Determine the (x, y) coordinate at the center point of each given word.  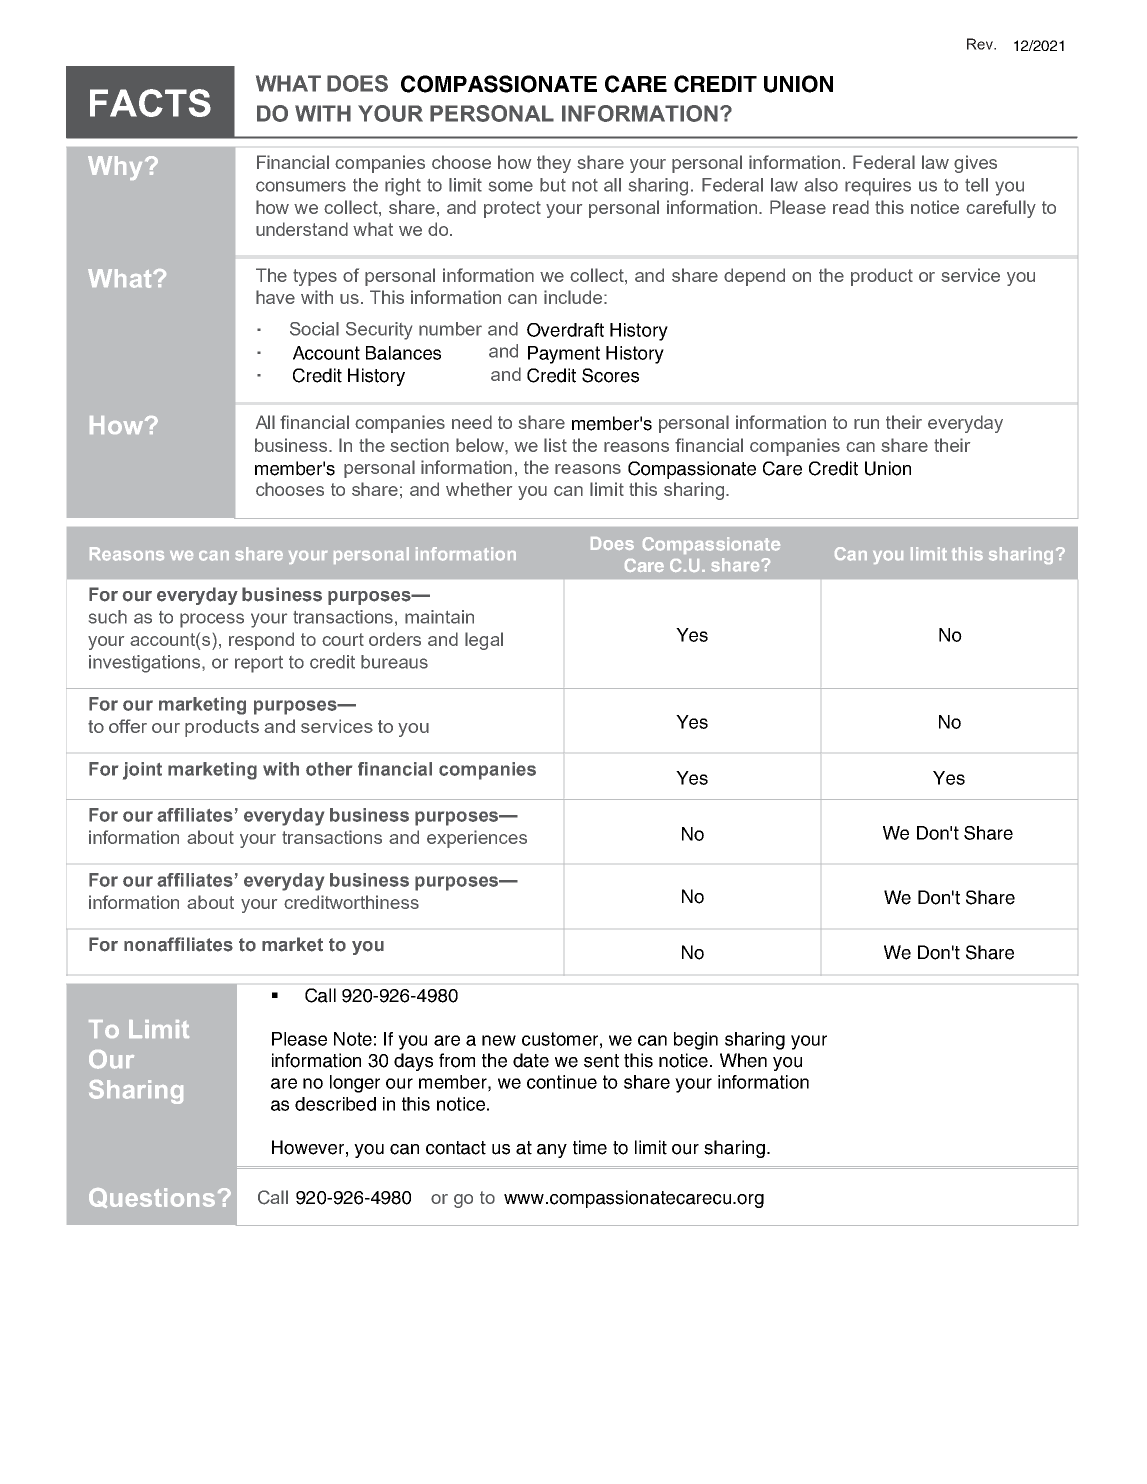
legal (484, 641)
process (212, 620)
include (573, 297)
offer (128, 726)
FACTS (150, 103)
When (743, 1060)
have (275, 297)
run (866, 424)
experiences (477, 839)
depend (754, 277)
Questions (152, 1198)
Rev (981, 44)
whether (479, 489)
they (554, 164)
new (499, 1040)
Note (353, 1039)
